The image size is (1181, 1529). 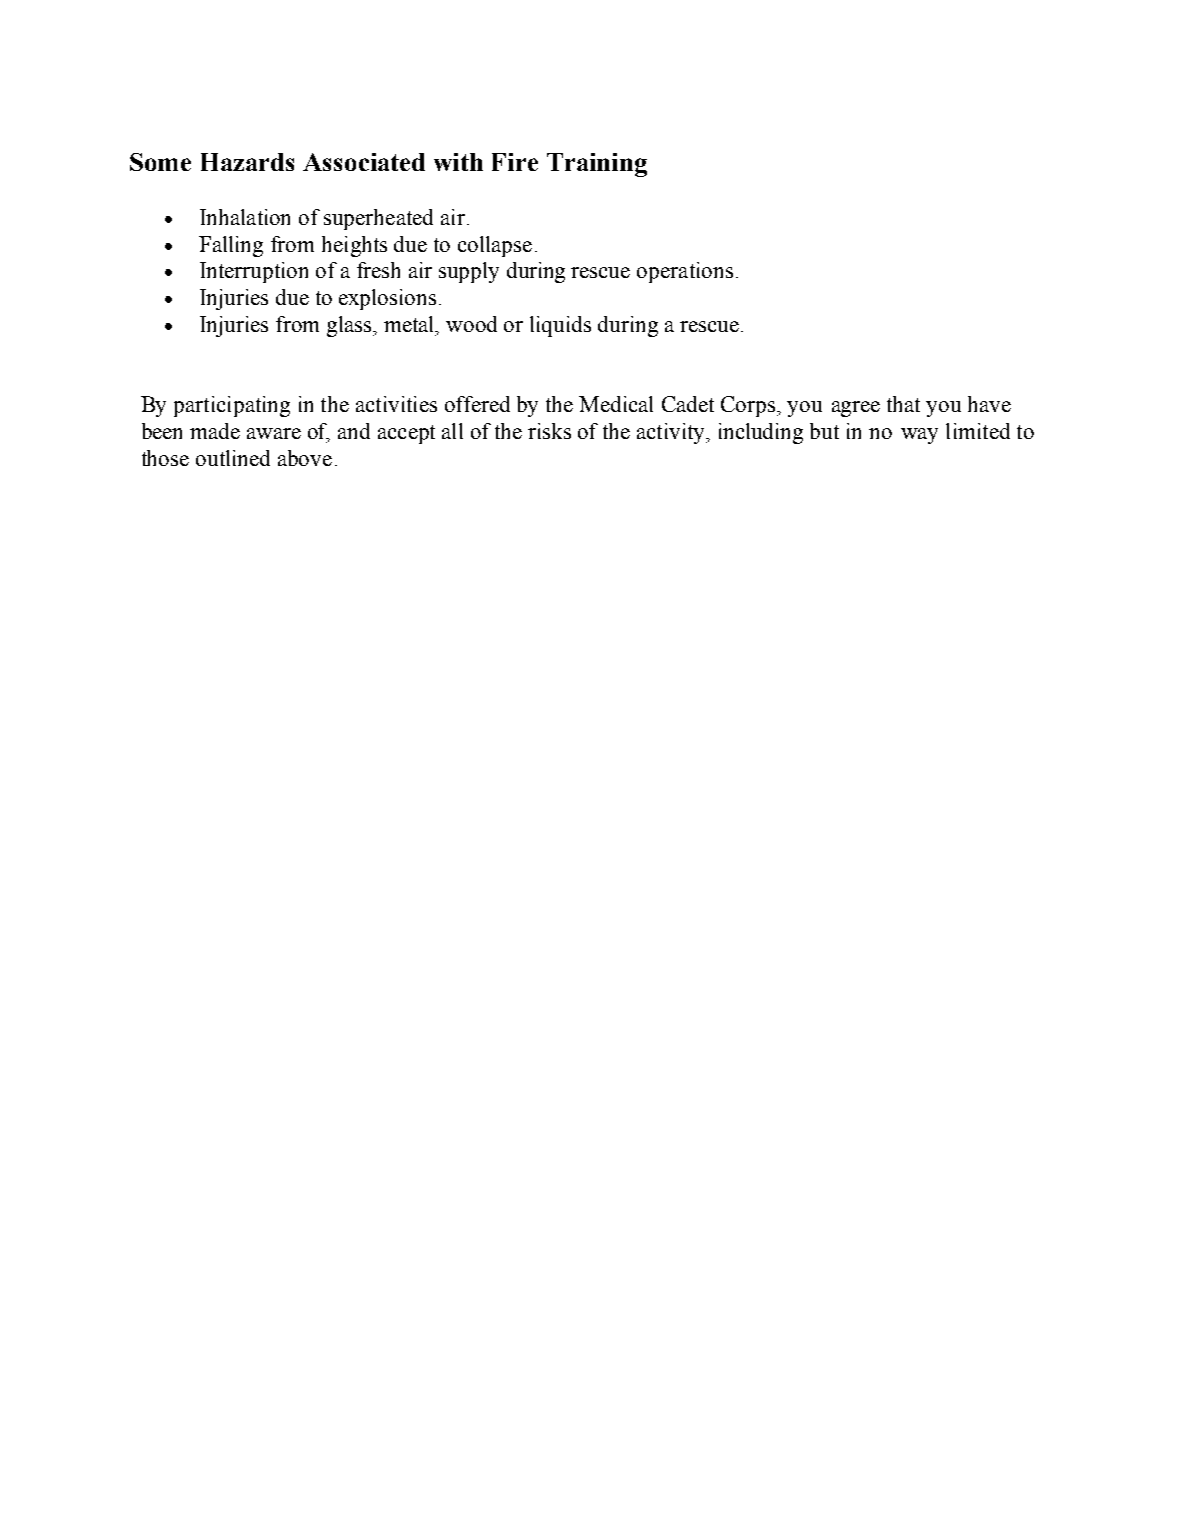 I want to click on outlined, so click(x=233, y=458).
